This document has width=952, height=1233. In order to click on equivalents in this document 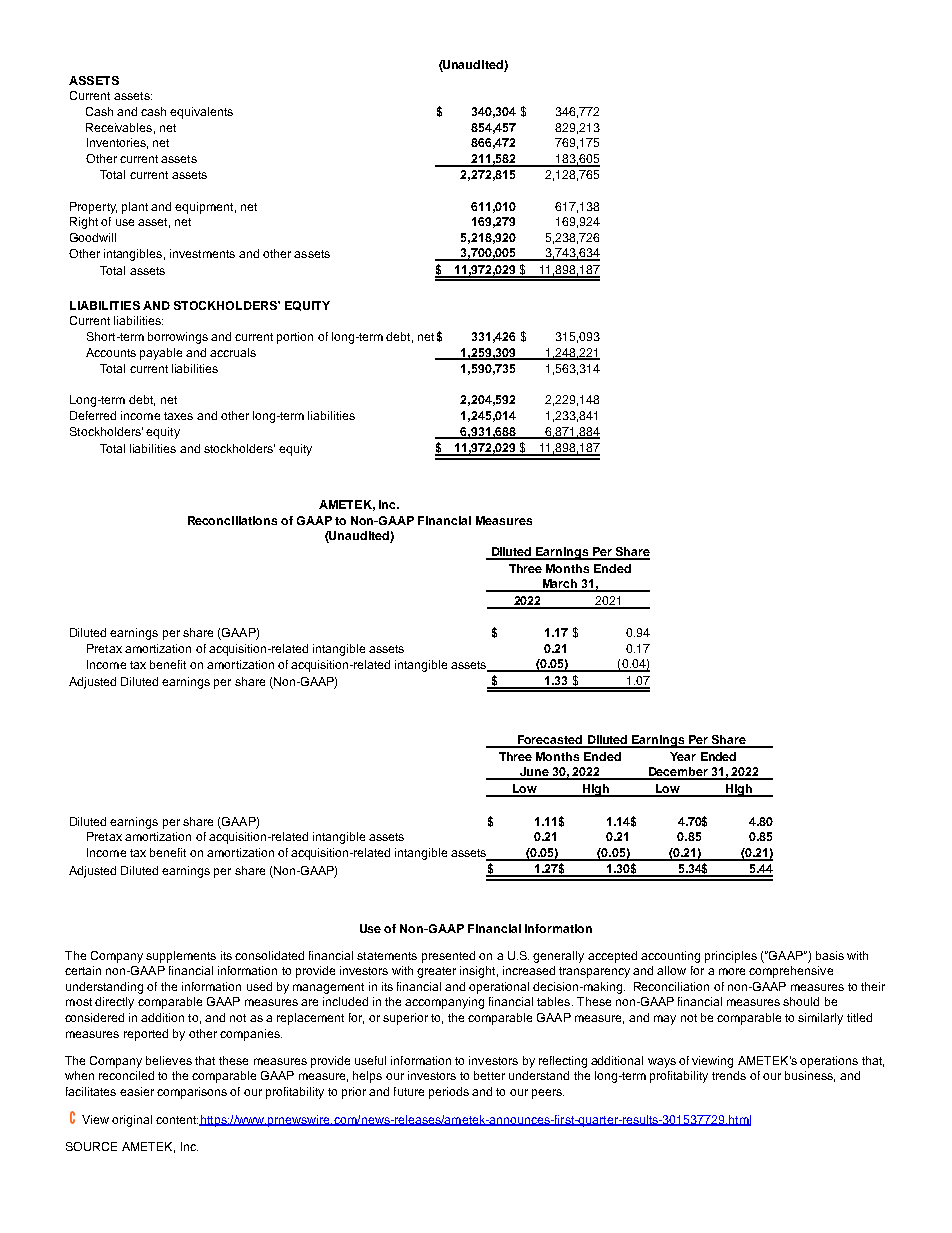, I will do `click(201, 113)`.
